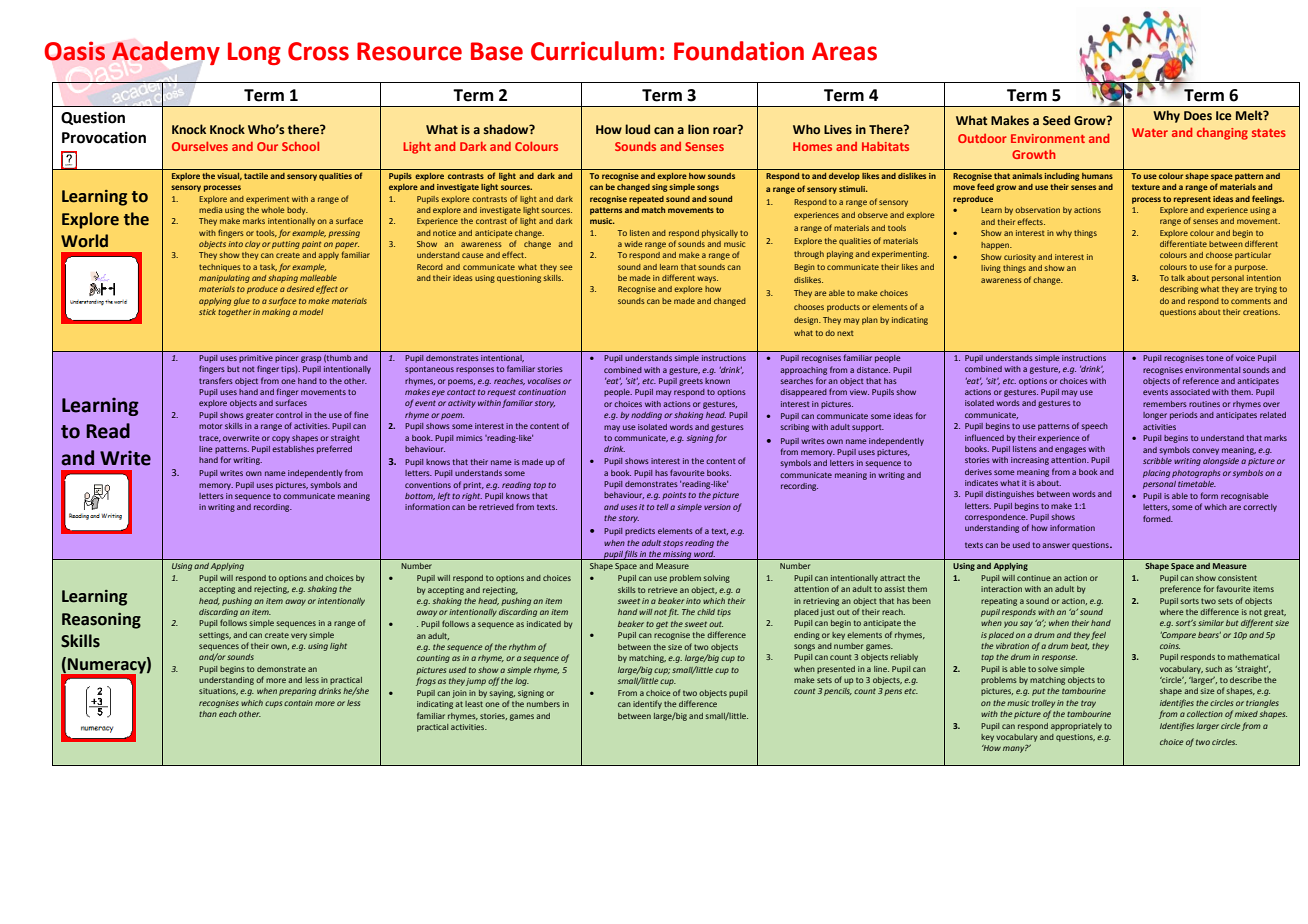  I want to click on tray, so click(1088, 704).
